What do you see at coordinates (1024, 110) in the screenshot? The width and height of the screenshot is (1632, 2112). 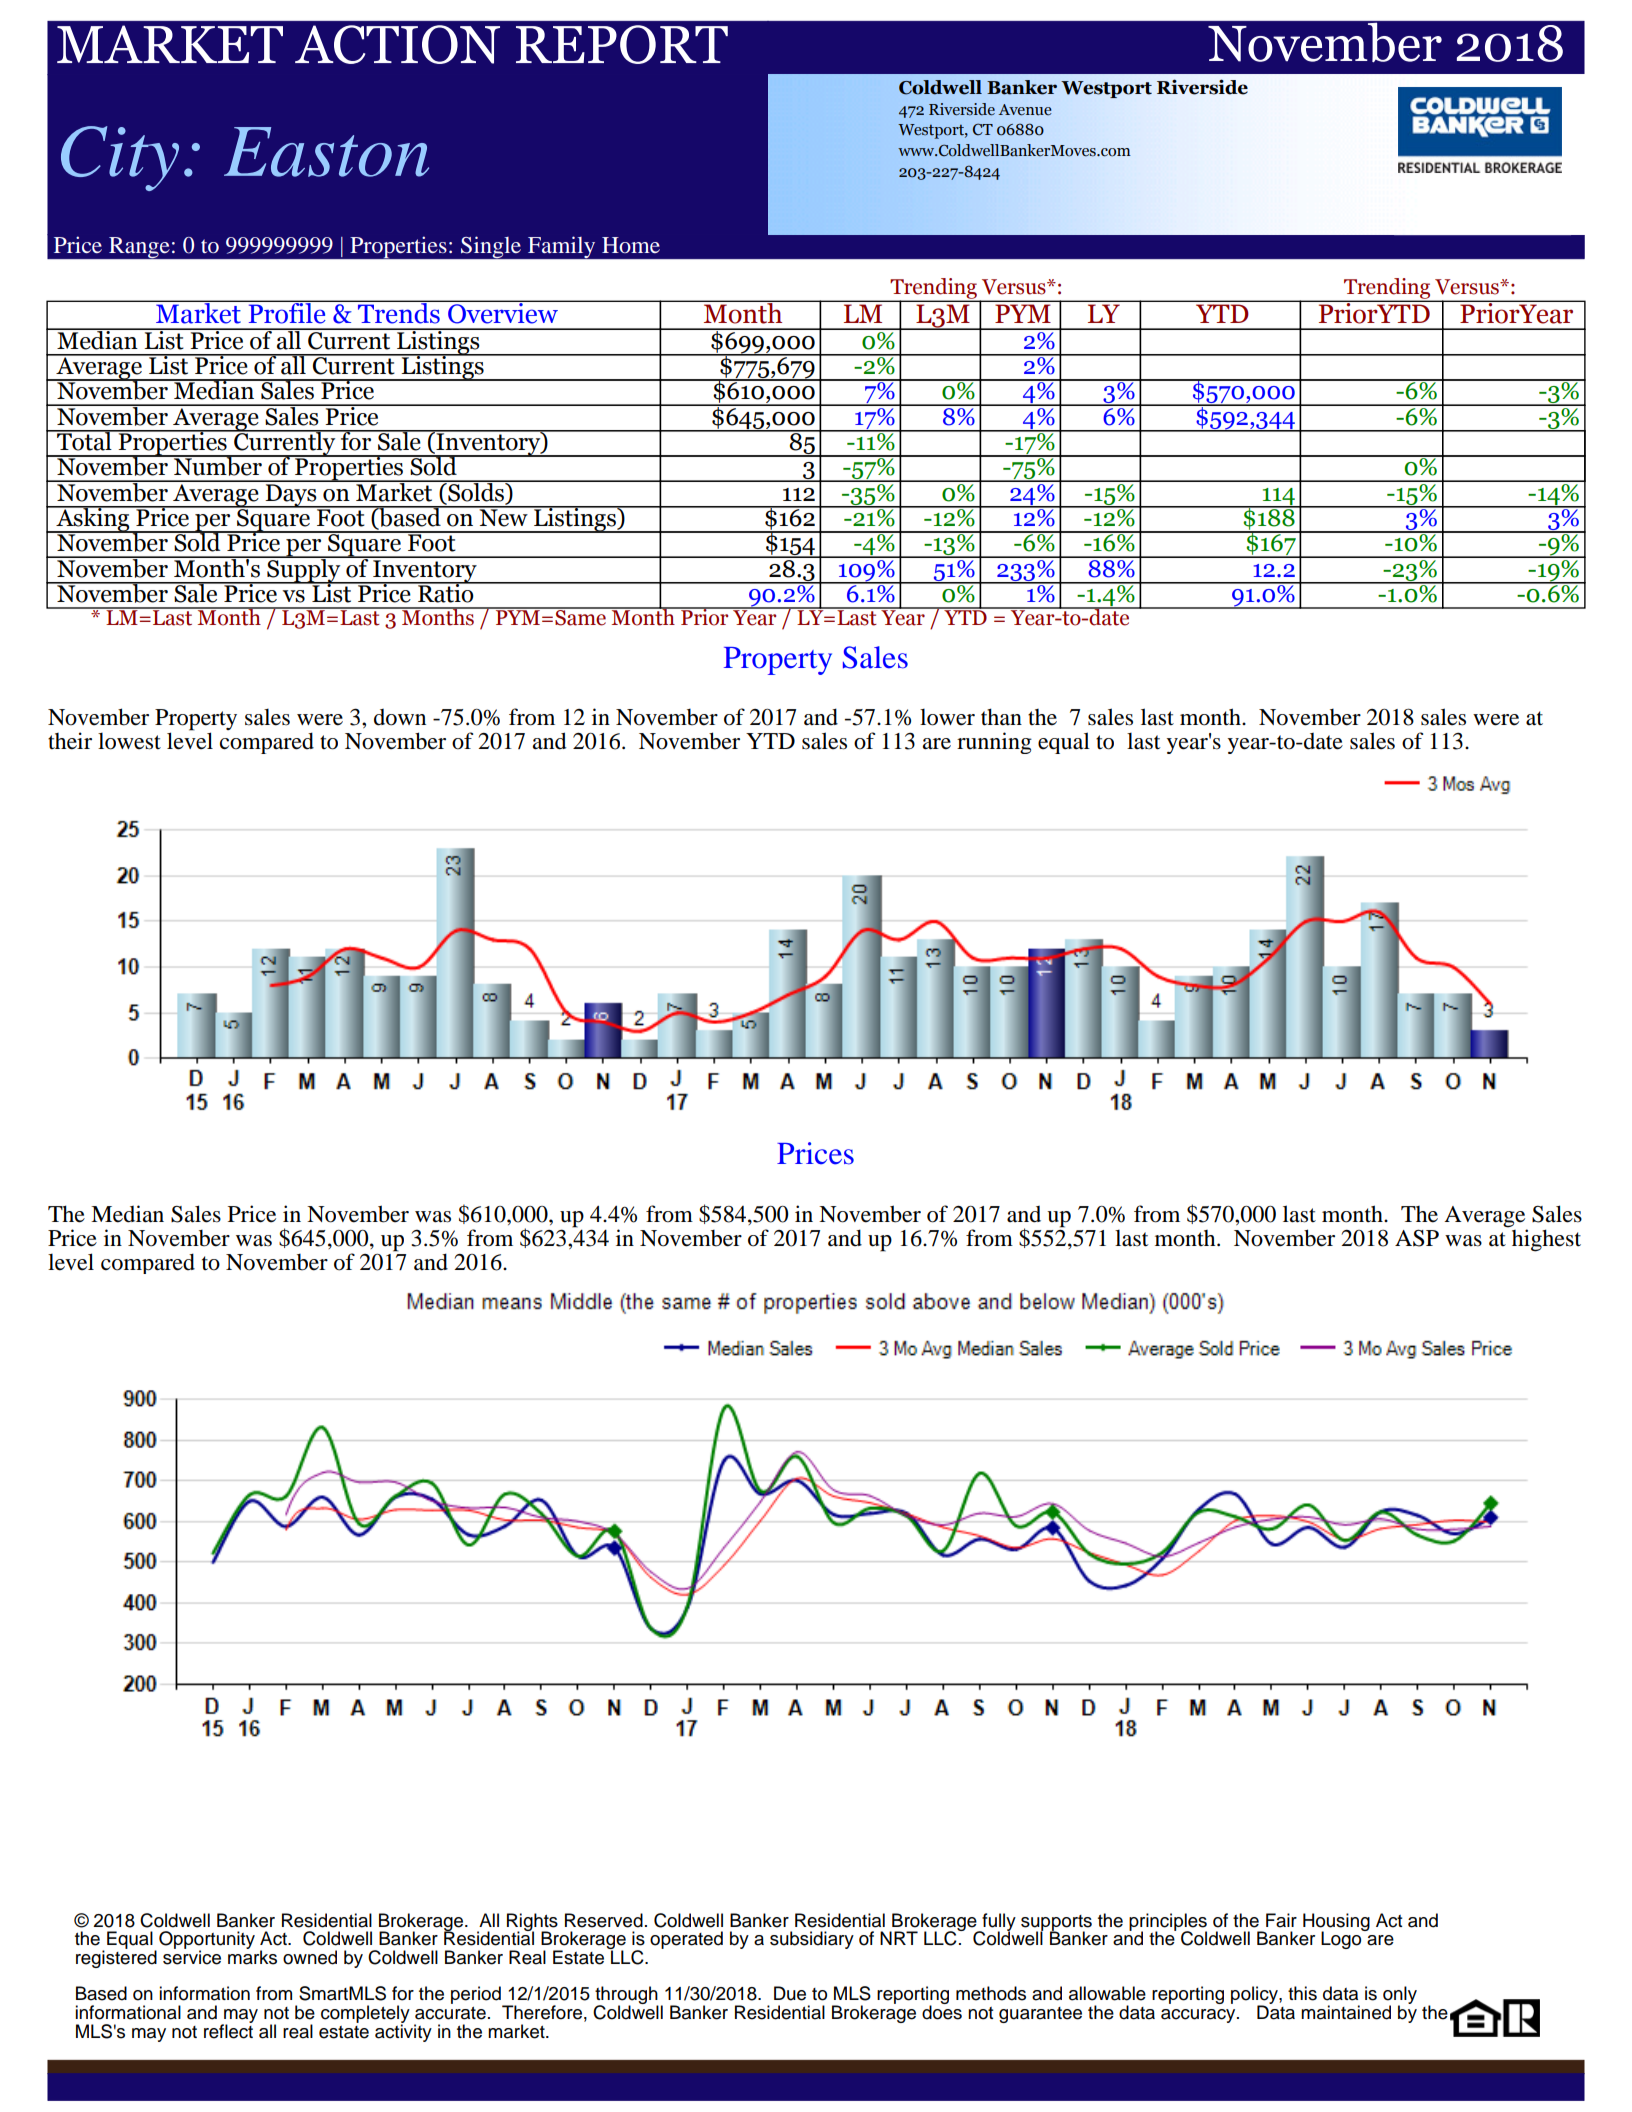 I see `Avenue` at bounding box center [1024, 110].
